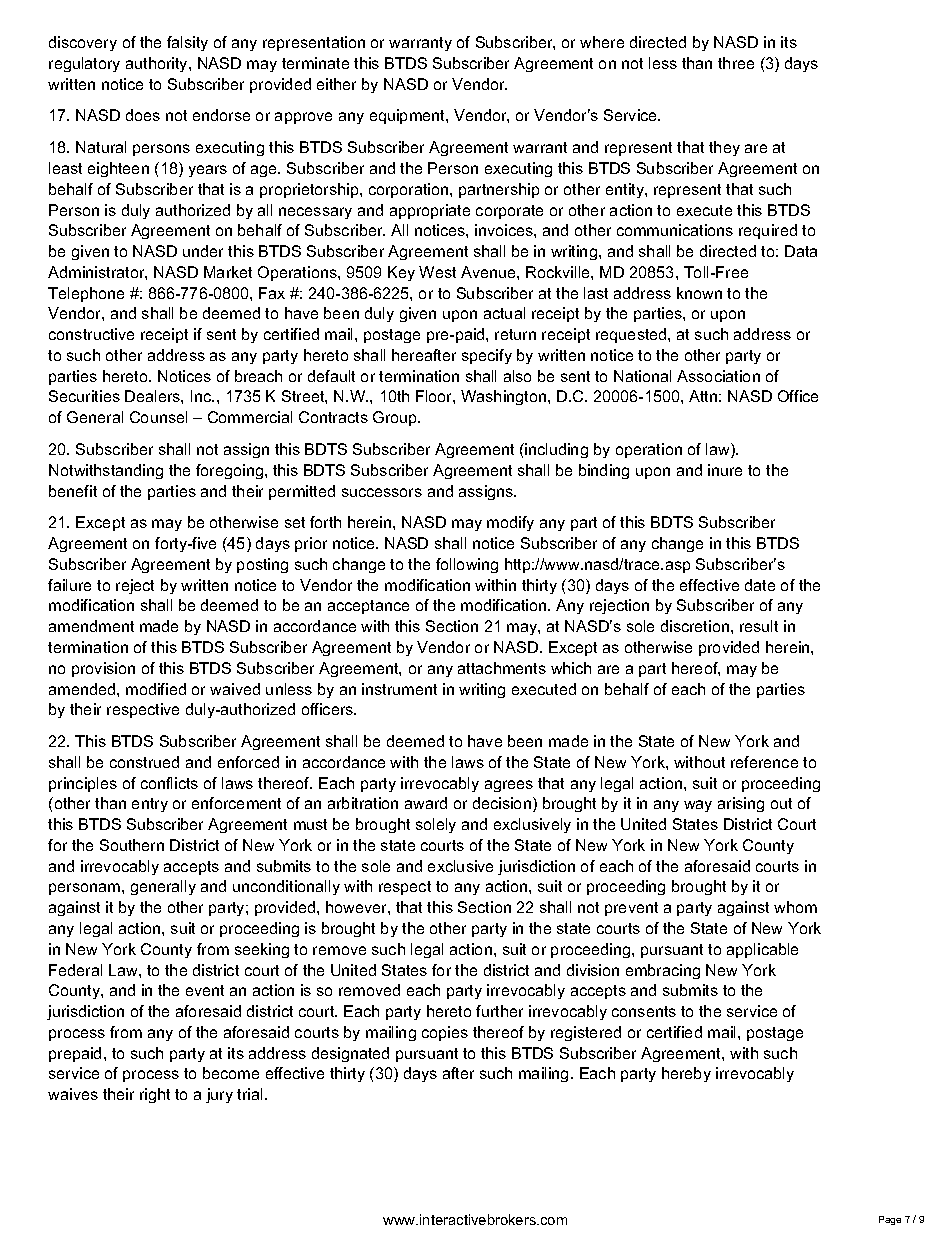 Image resolution: width=952 pixels, height=1233 pixels. What do you see at coordinates (91, 626) in the screenshot?
I see `amendment` at bounding box center [91, 626].
